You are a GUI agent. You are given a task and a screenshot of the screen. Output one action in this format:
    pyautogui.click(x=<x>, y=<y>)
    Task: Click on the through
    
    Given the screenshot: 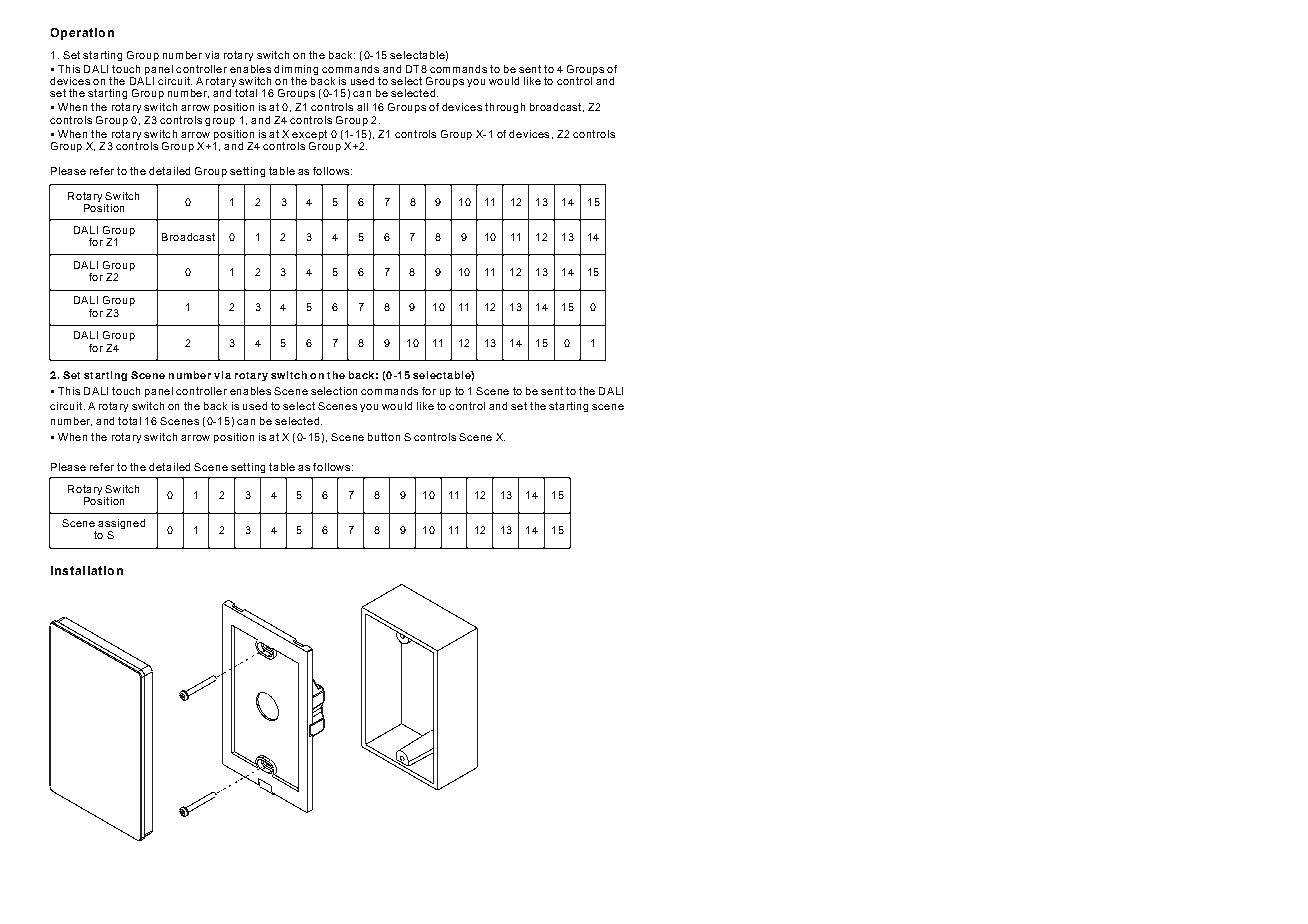 What is the action you would take?
    pyautogui.click(x=505, y=108)
